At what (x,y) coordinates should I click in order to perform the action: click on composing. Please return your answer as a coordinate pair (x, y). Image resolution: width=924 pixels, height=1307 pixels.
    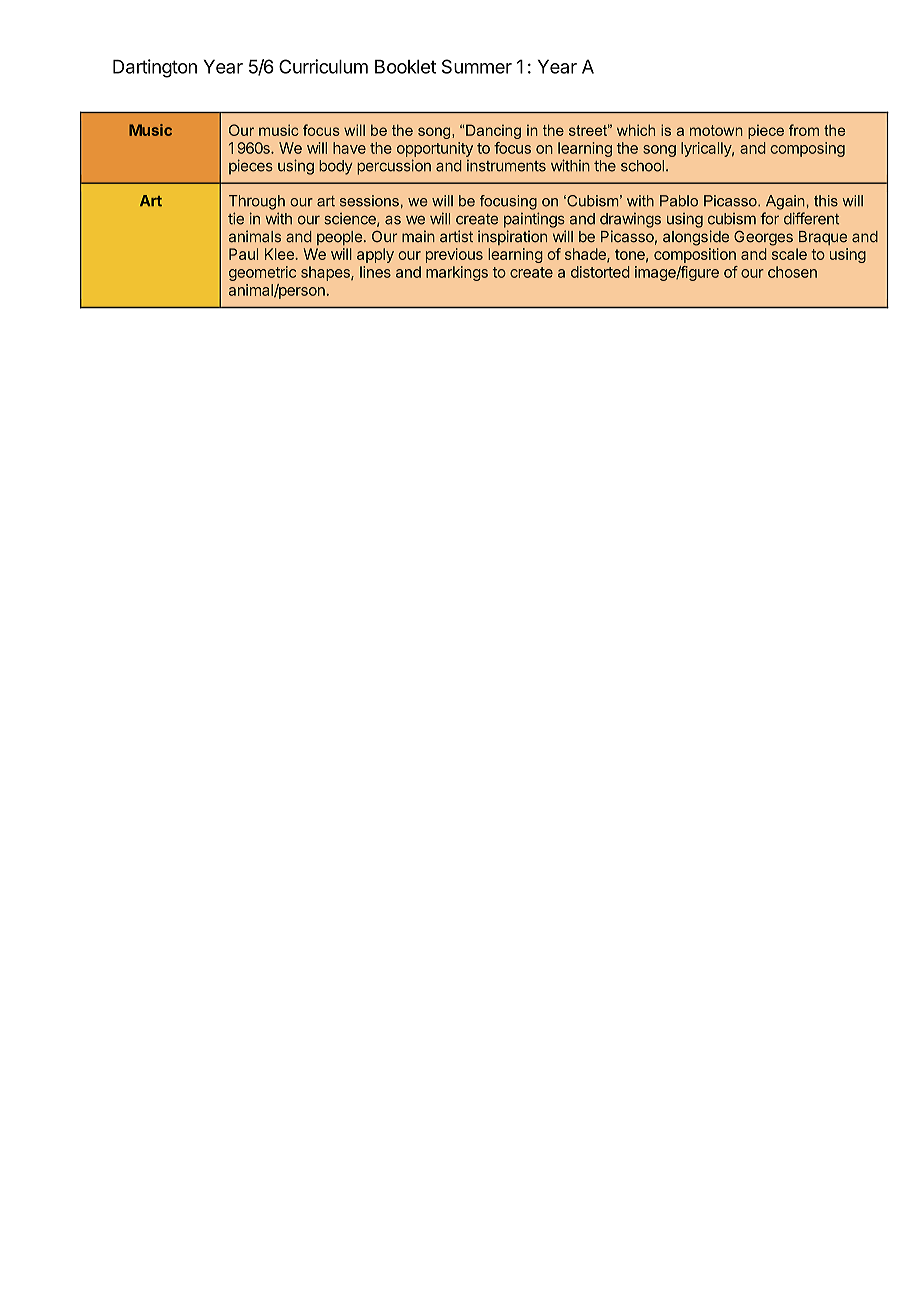
    Looking at the image, I should click on (807, 149).
